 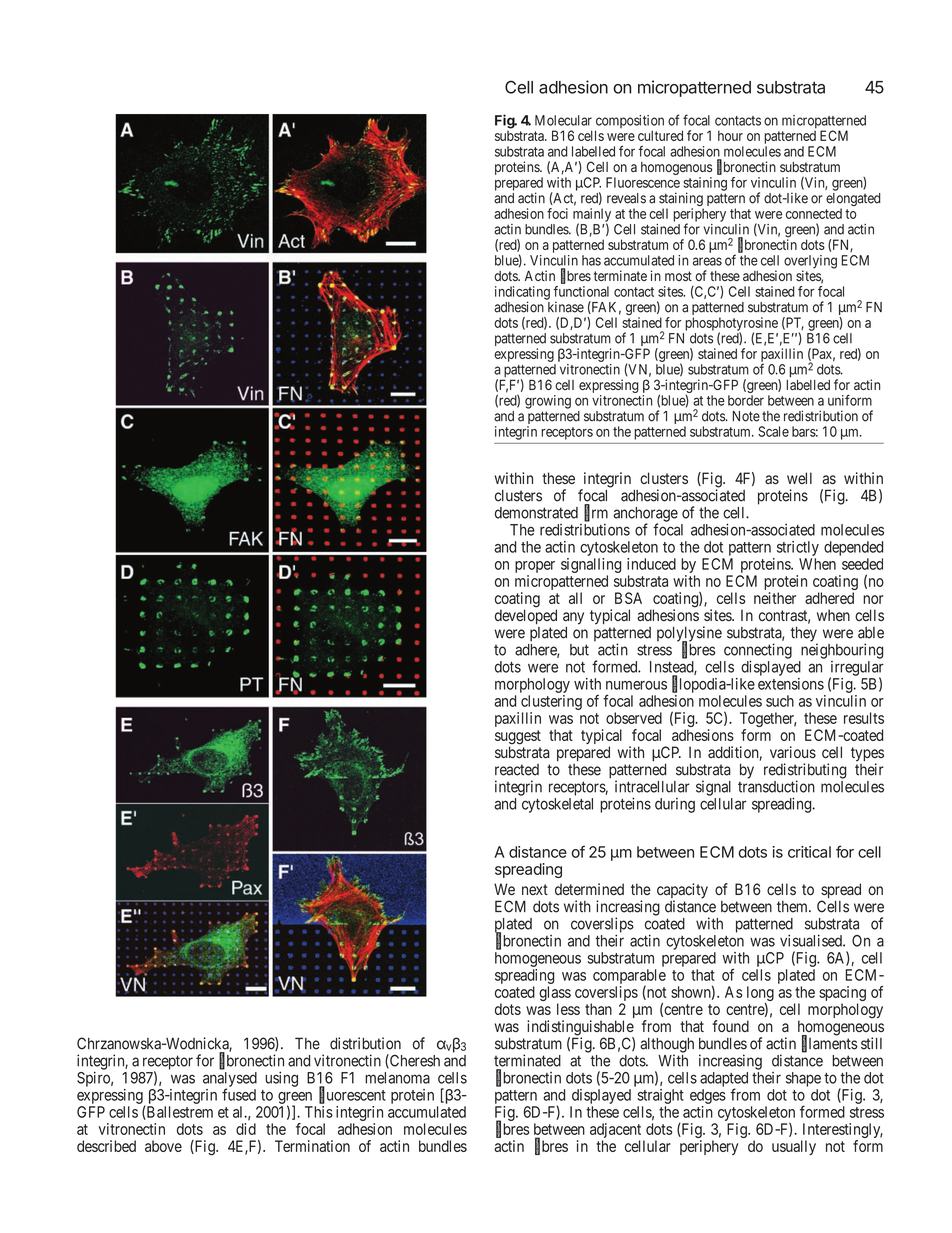 I want to click on reacted, so click(x=517, y=770).
